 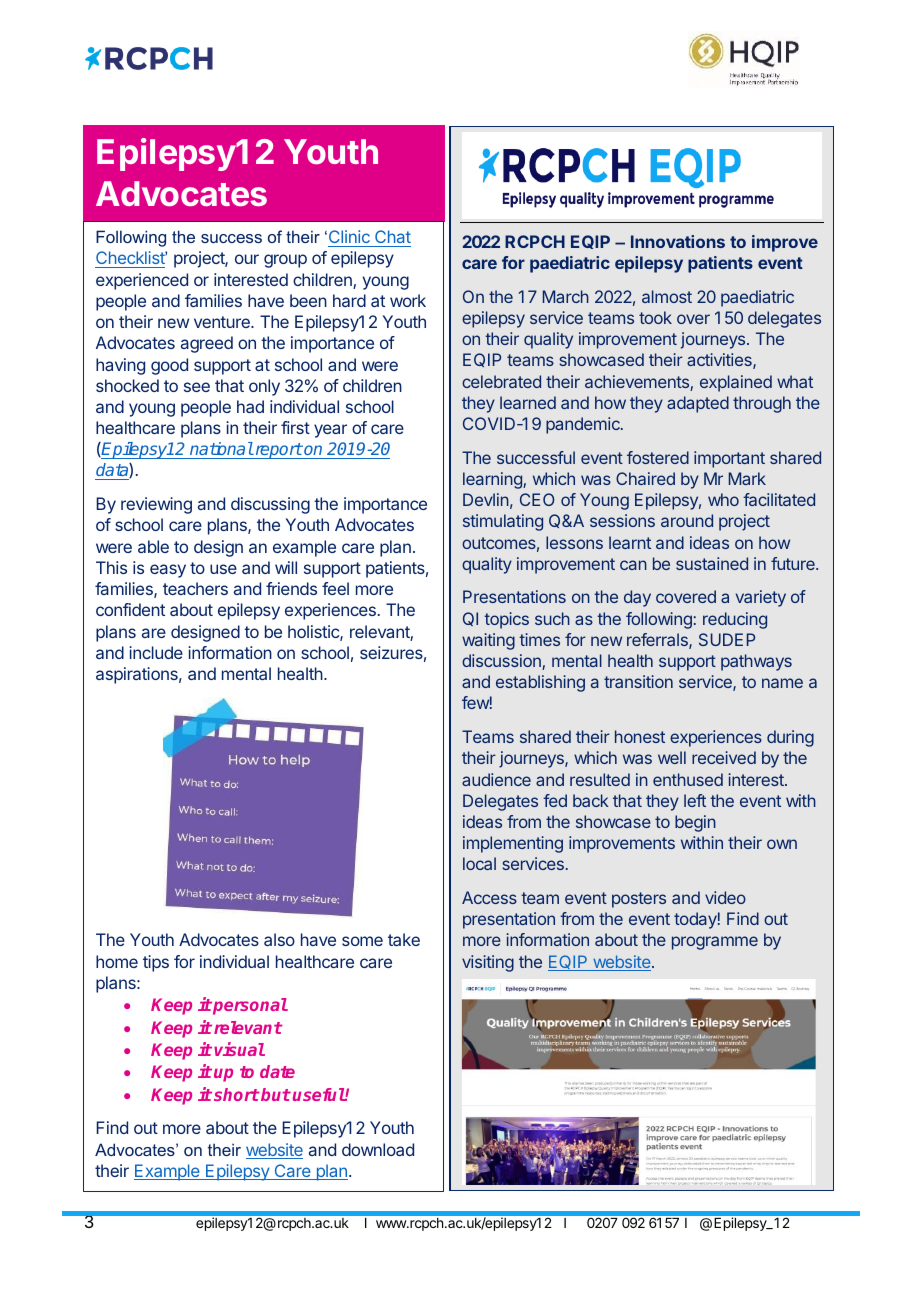 What do you see at coordinates (156, 652) in the screenshot?
I see `include` at bounding box center [156, 652].
